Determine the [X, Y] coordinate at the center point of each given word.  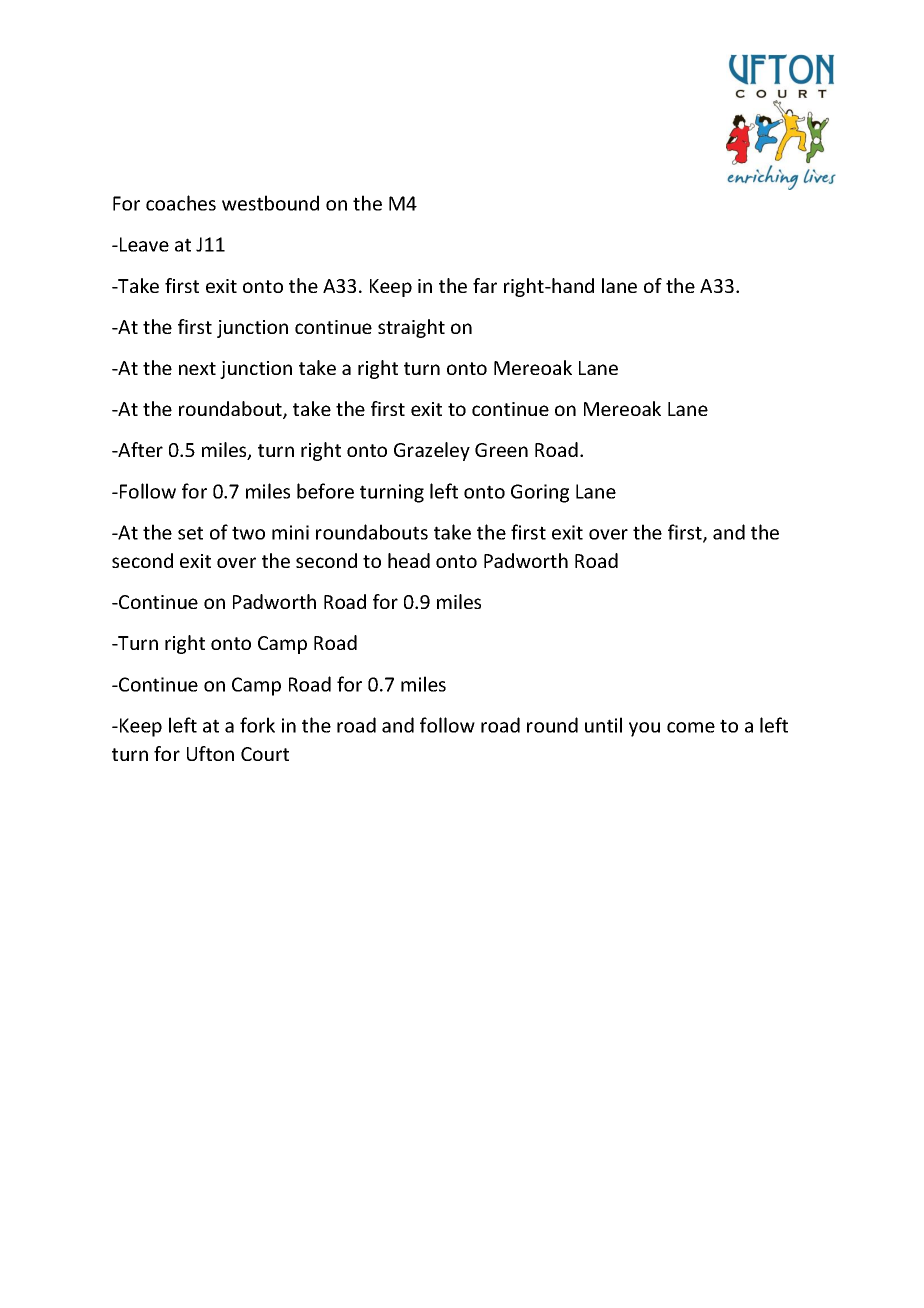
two [248, 533]
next [197, 368]
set [190, 533]
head [409, 560]
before [325, 491]
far [485, 285]
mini [290, 532]
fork [257, 725]
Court [265, 754]
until [603, 725]
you [644, 729]
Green [501, 450]
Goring [540, 493]
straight [411, 328]
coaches [181, 203]
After [139, 449]
